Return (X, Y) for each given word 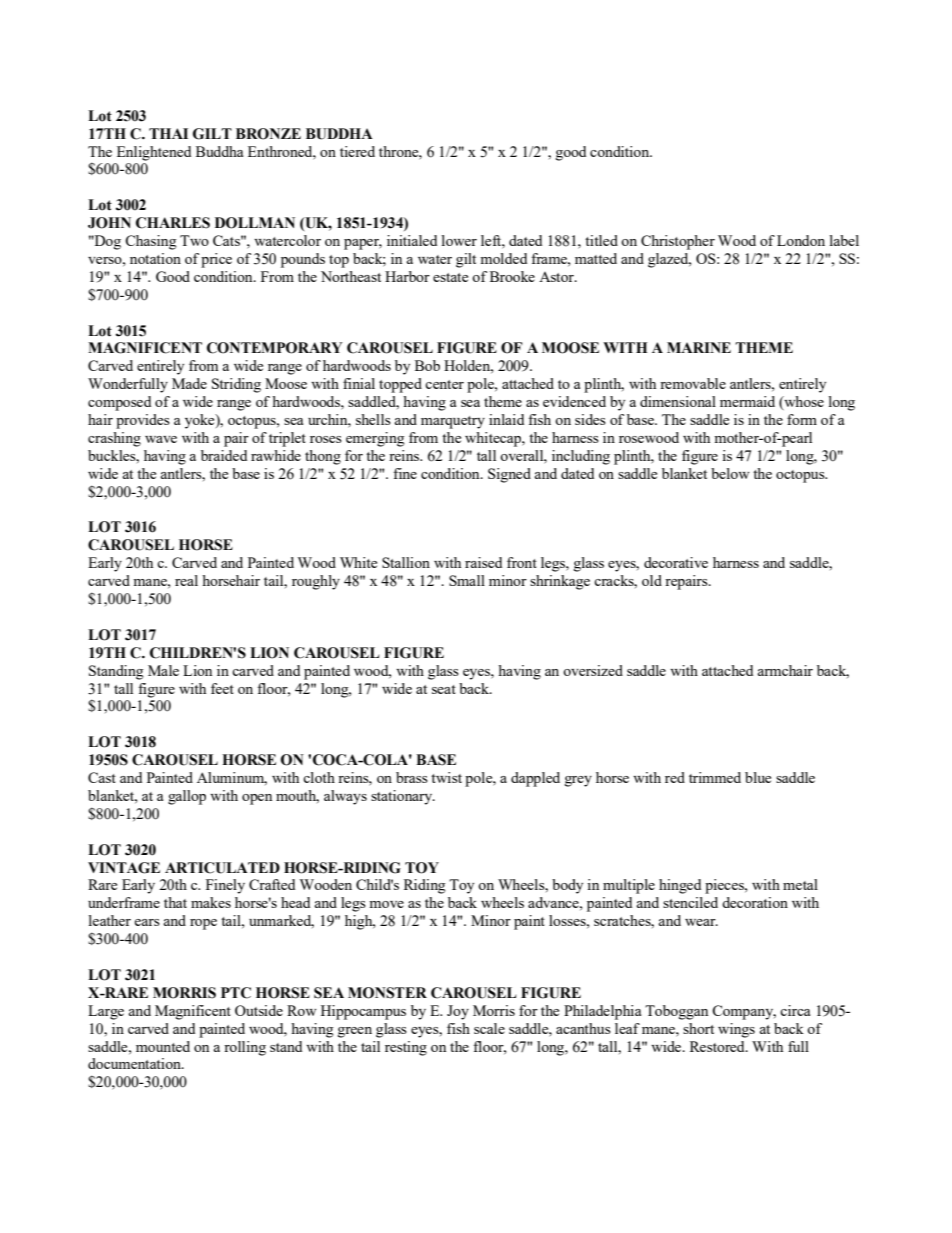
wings (736, 1030)
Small (467, 580)
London (801, 240)
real (186, 580)
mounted (163, 1046)
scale (489, 1028)
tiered (357, 151)
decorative (676, 562)
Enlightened (154, 153)
